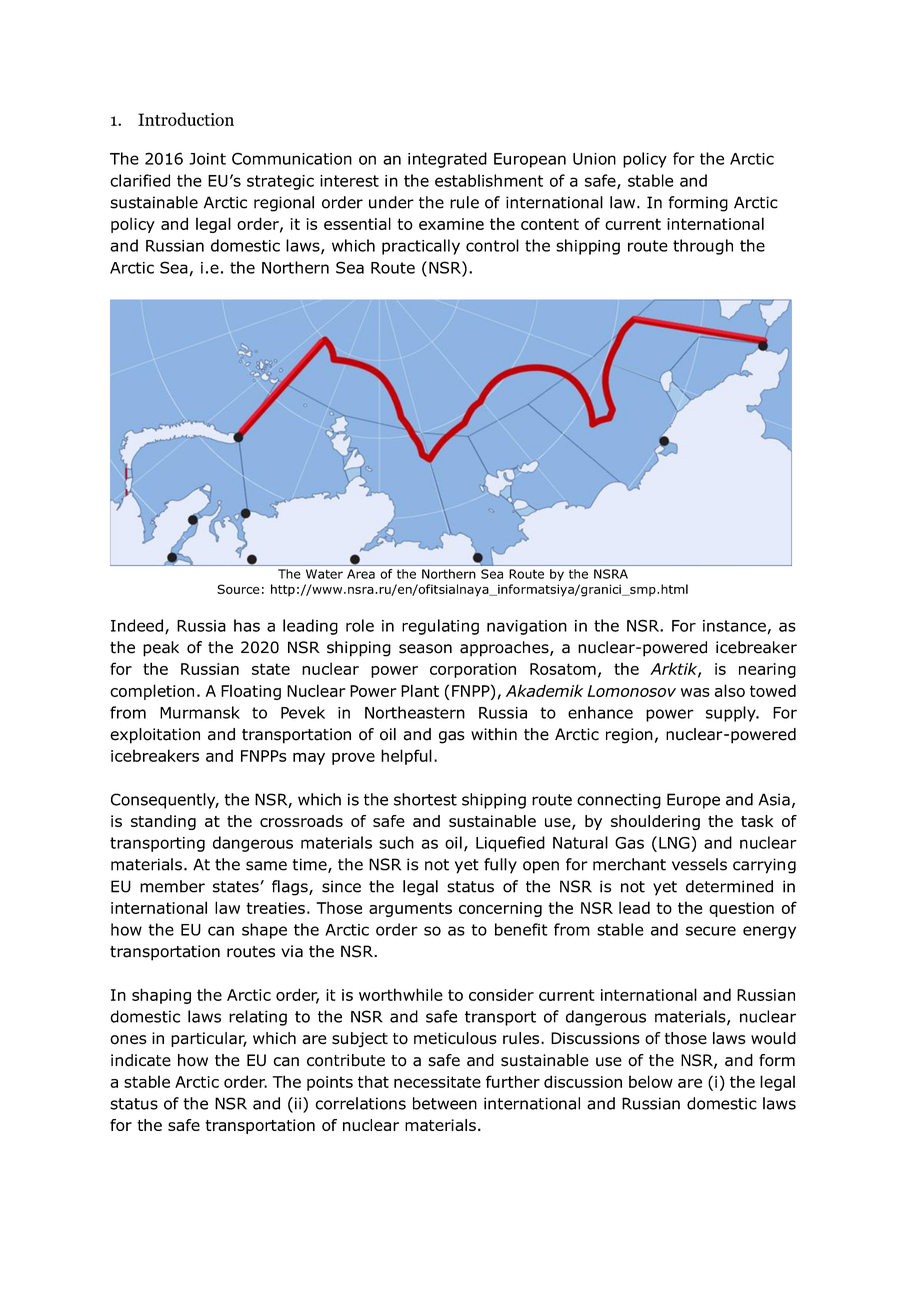  What do you see at coordinates (406, 757) in the screenshot?
I see `helpful` at bounding box center [406, 757].
